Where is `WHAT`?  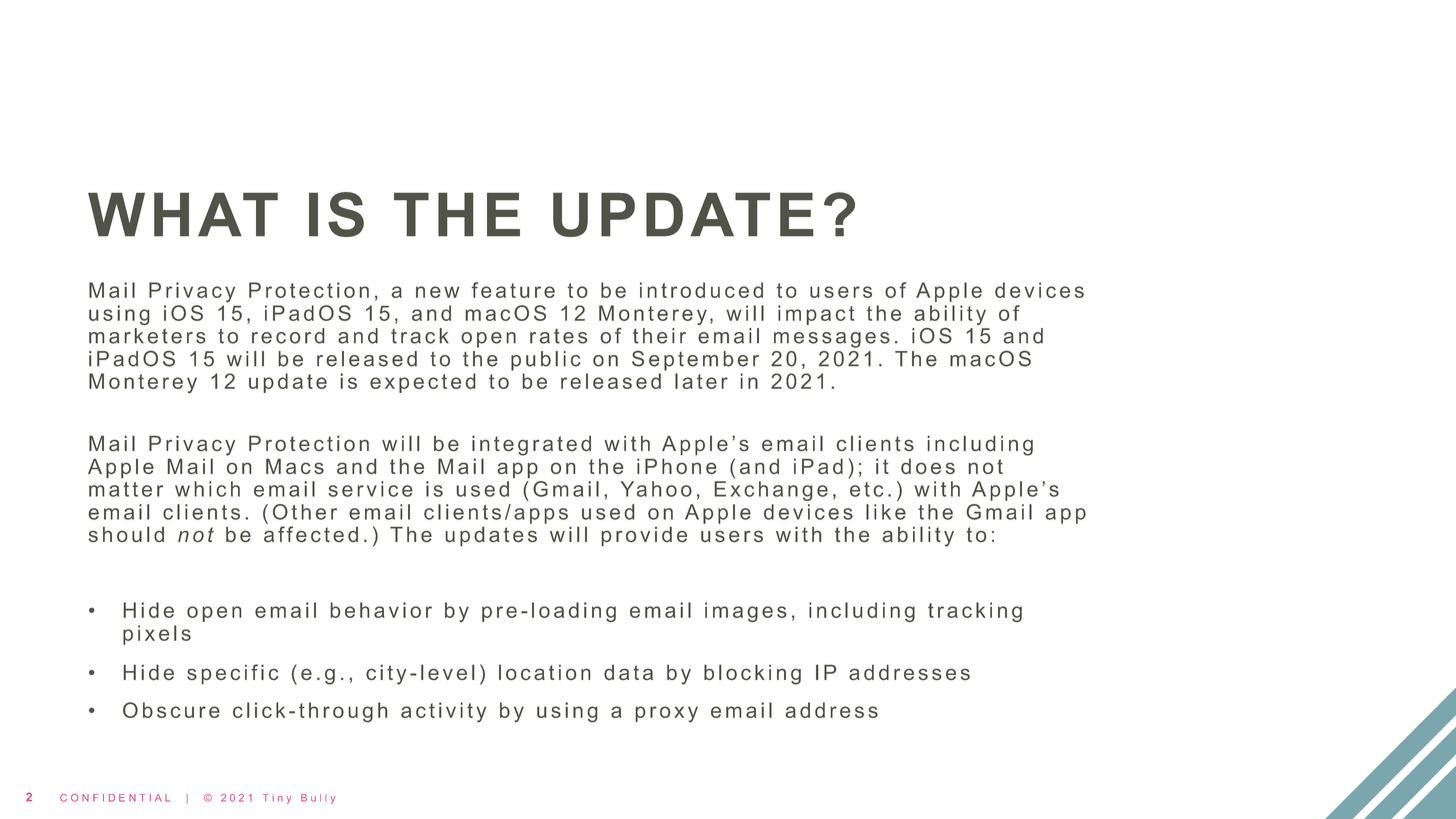 WHAT is located at coordinates (183, 214).
